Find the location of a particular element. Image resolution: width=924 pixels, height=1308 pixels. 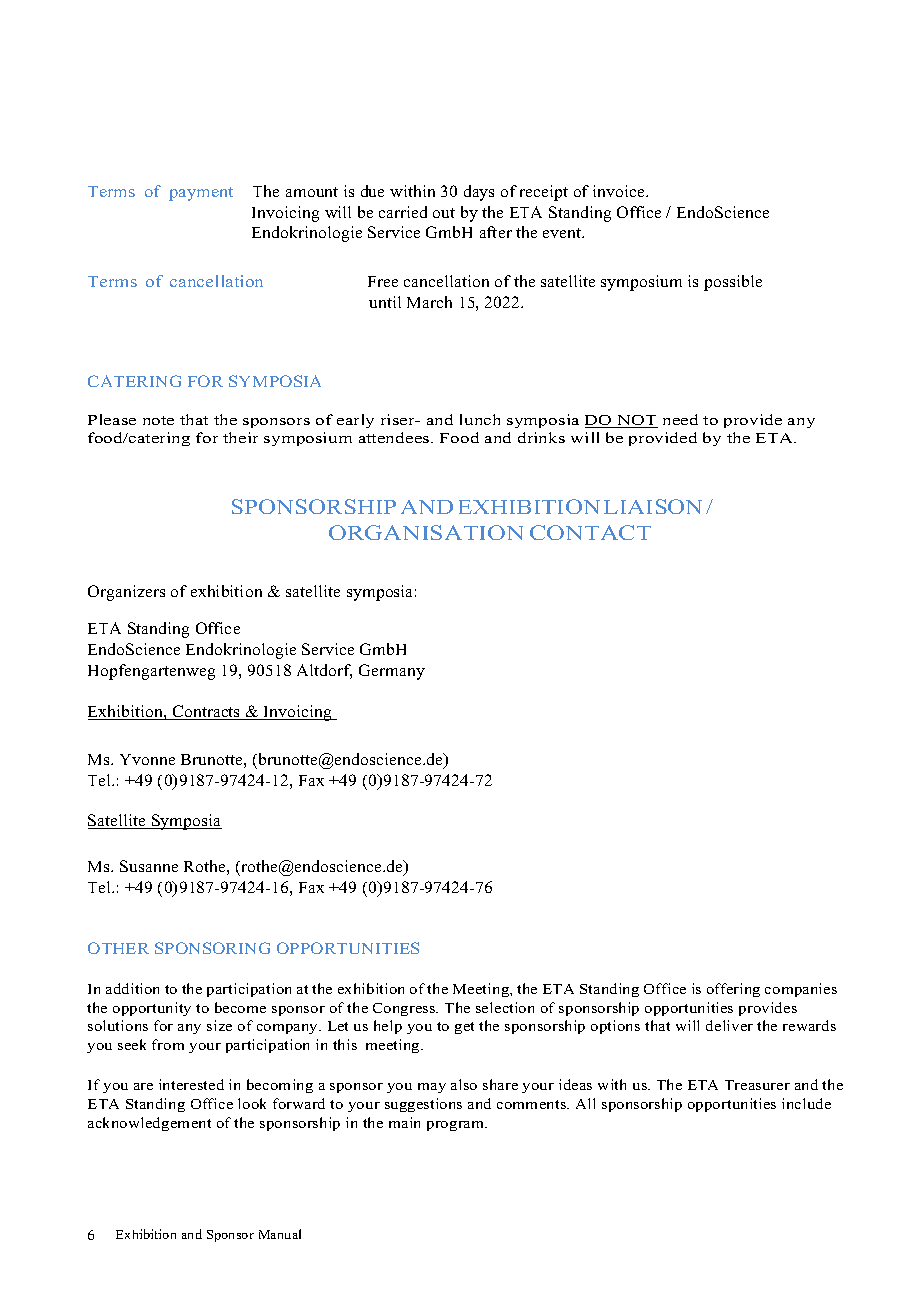

CONTACT is located at coordinates (590, 532).
